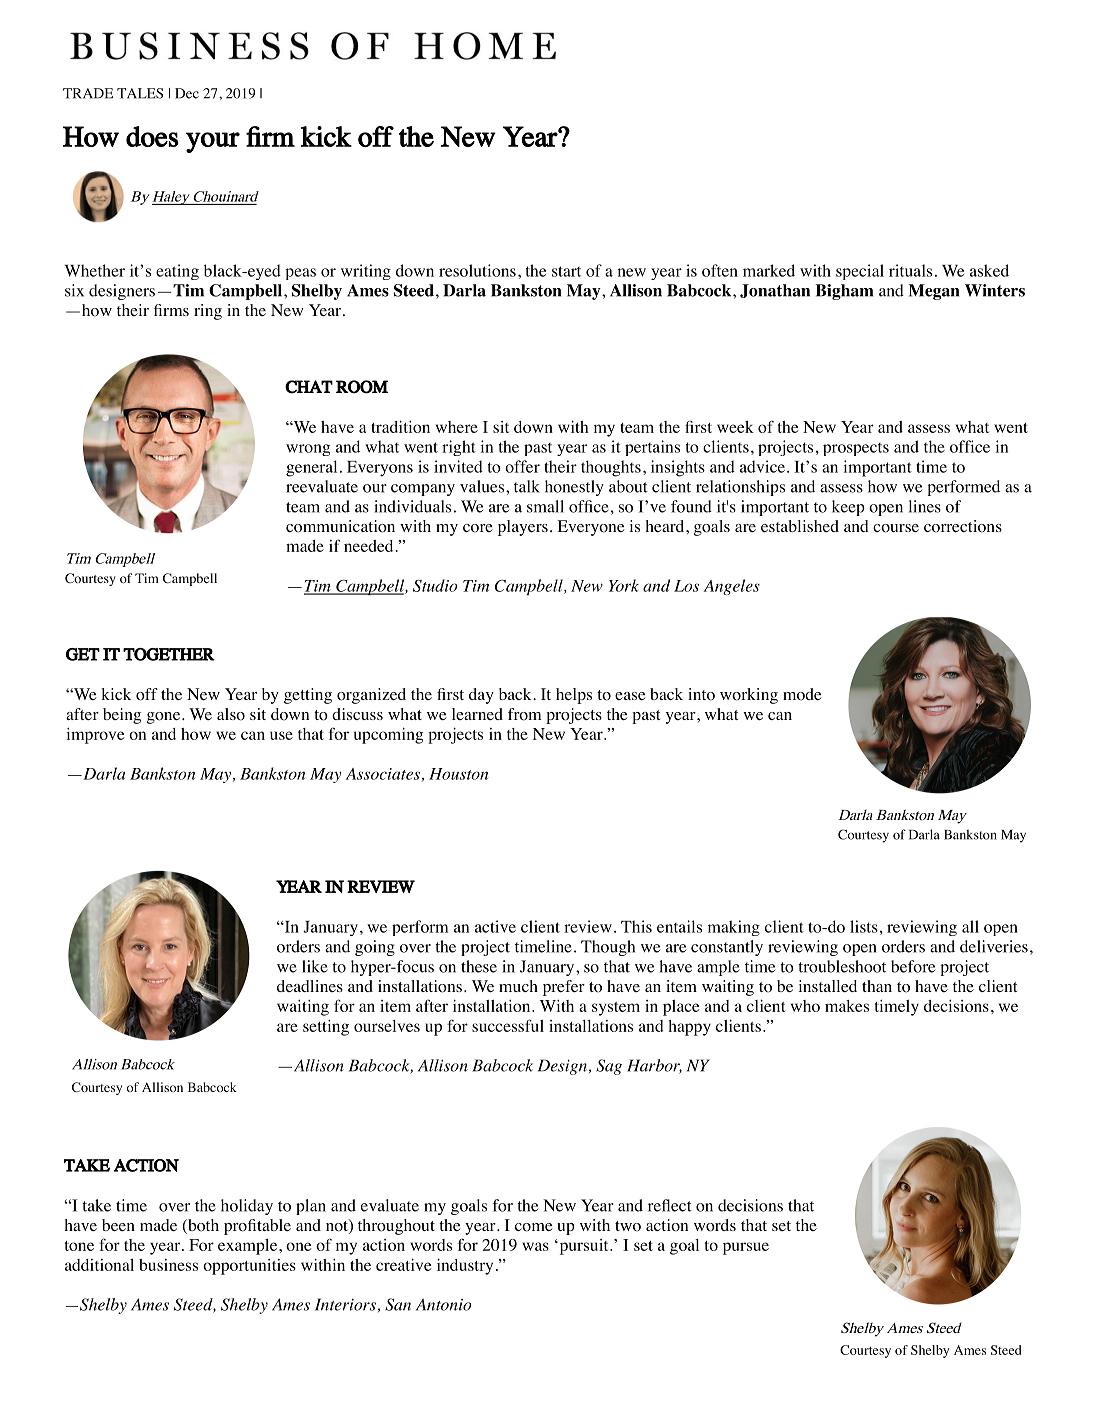 The image size is (1101, 1425). Describe the element at coordinates (913, 966) in the screenshot. I see `before` at that location.
